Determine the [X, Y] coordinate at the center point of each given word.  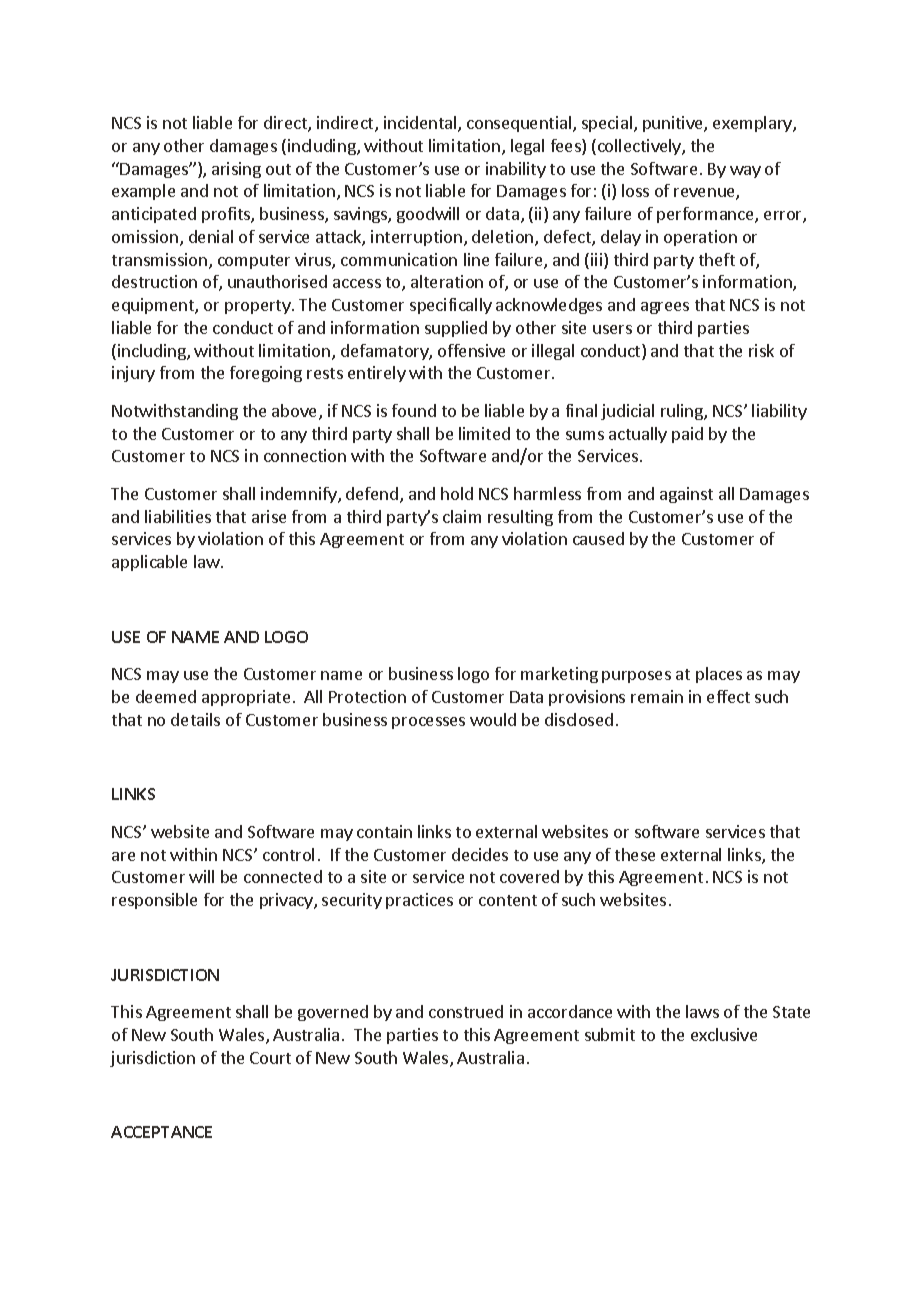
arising [236, 170]
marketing [559, 675]
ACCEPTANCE [161, 1132]
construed [466, 1011]
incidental [421, 124]
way [745, 172]
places [719, 675]
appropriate [246, 698]
